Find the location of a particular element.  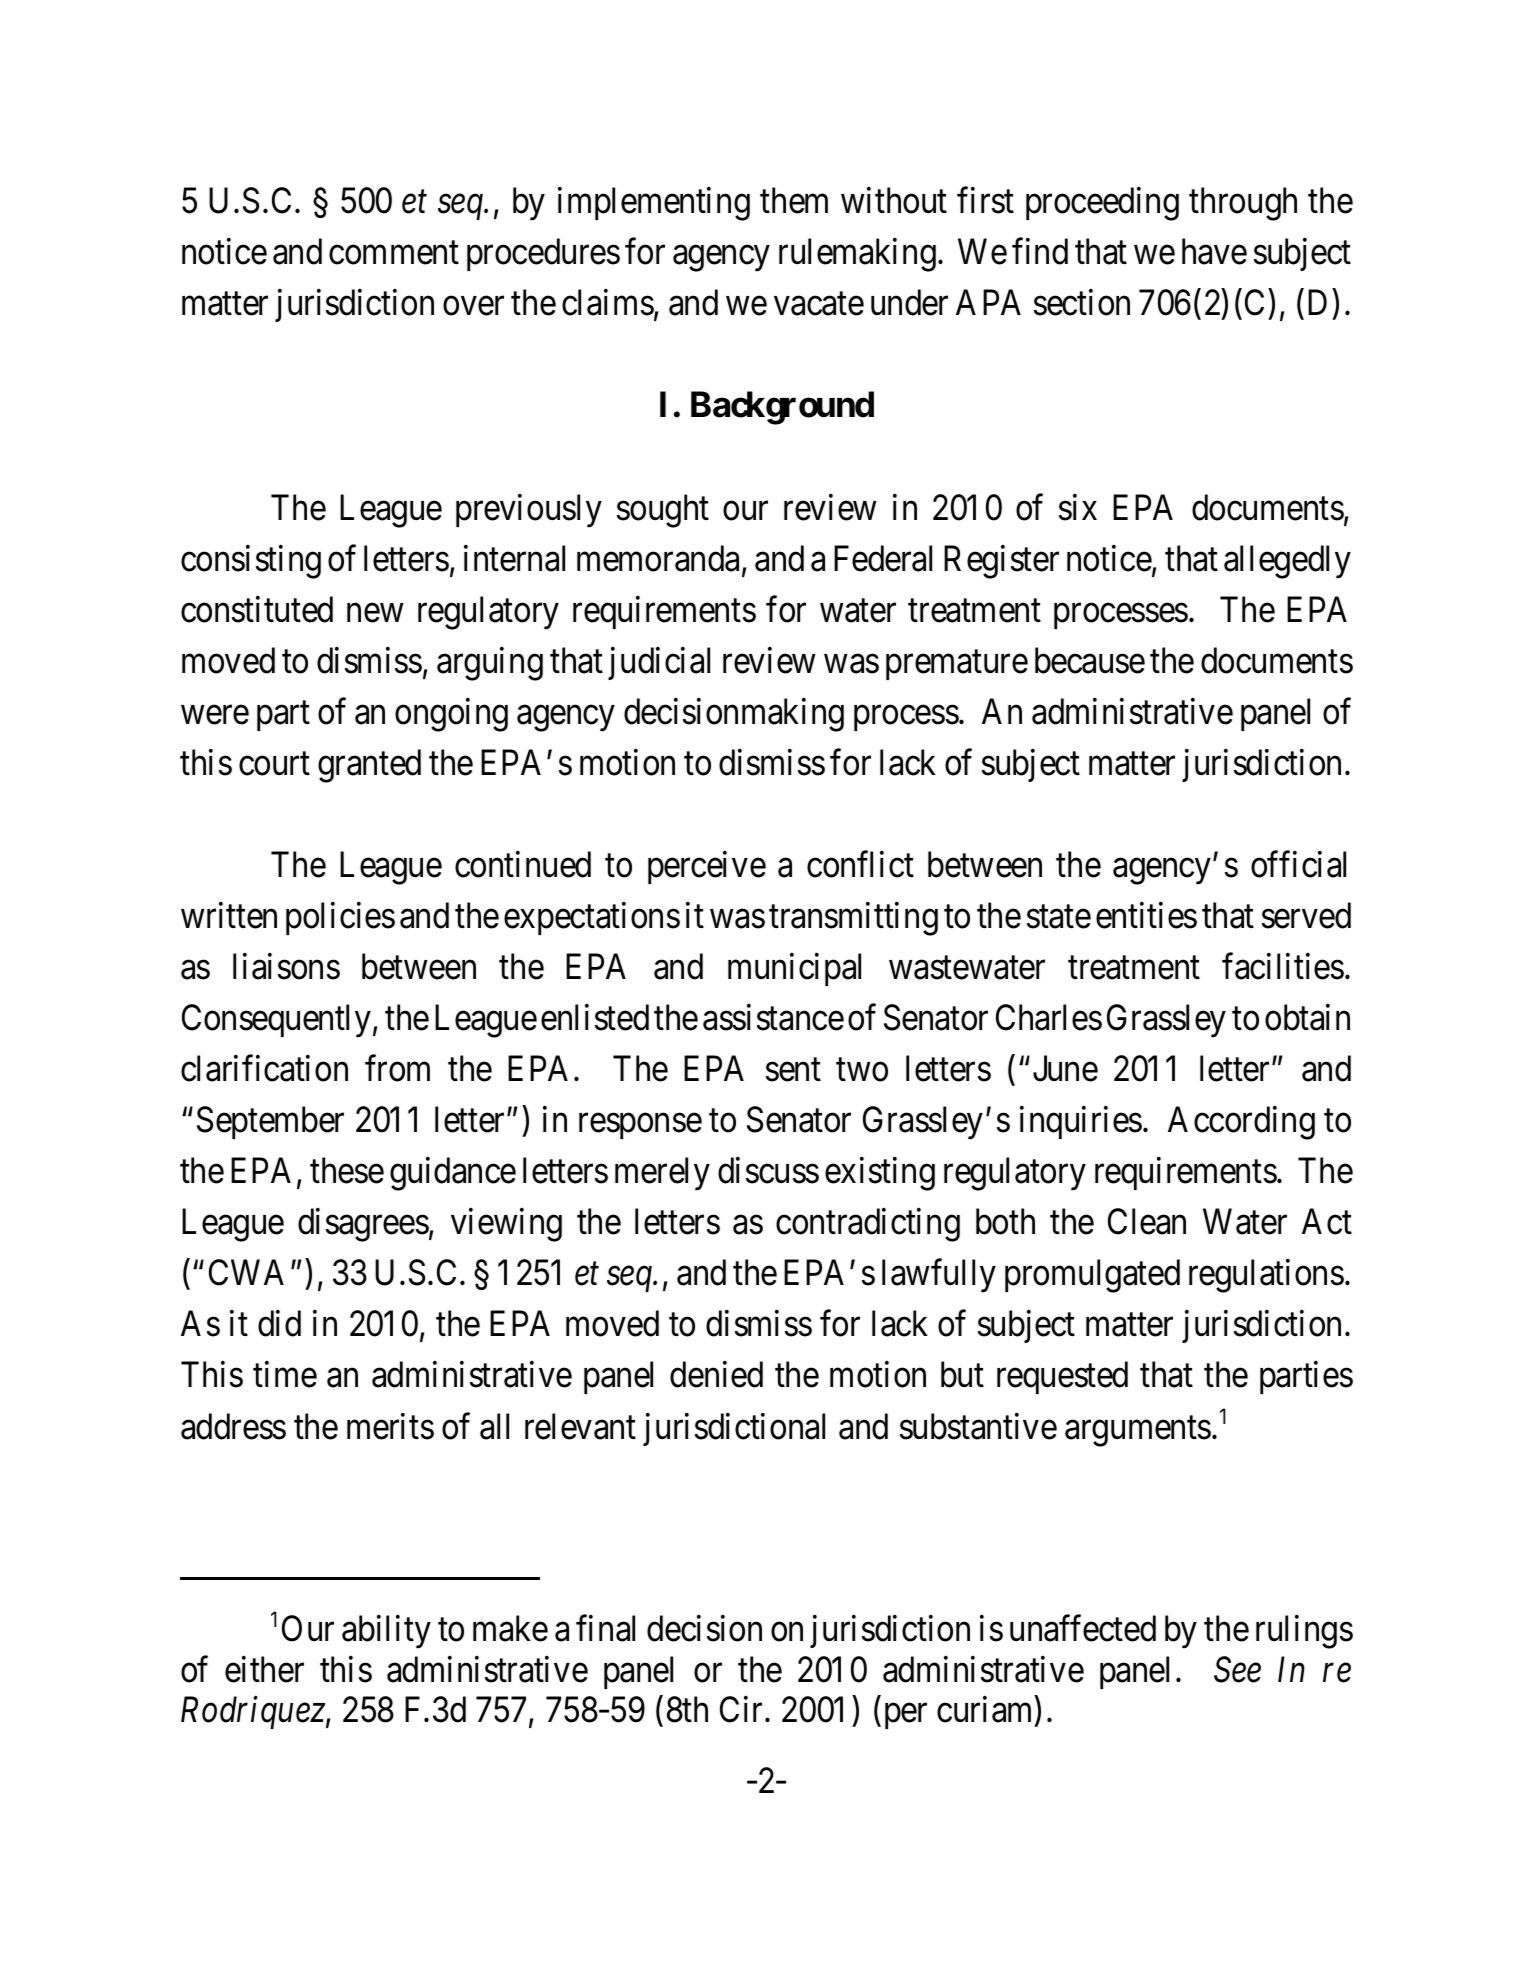

entities is located at coordinates (1146, 915).
